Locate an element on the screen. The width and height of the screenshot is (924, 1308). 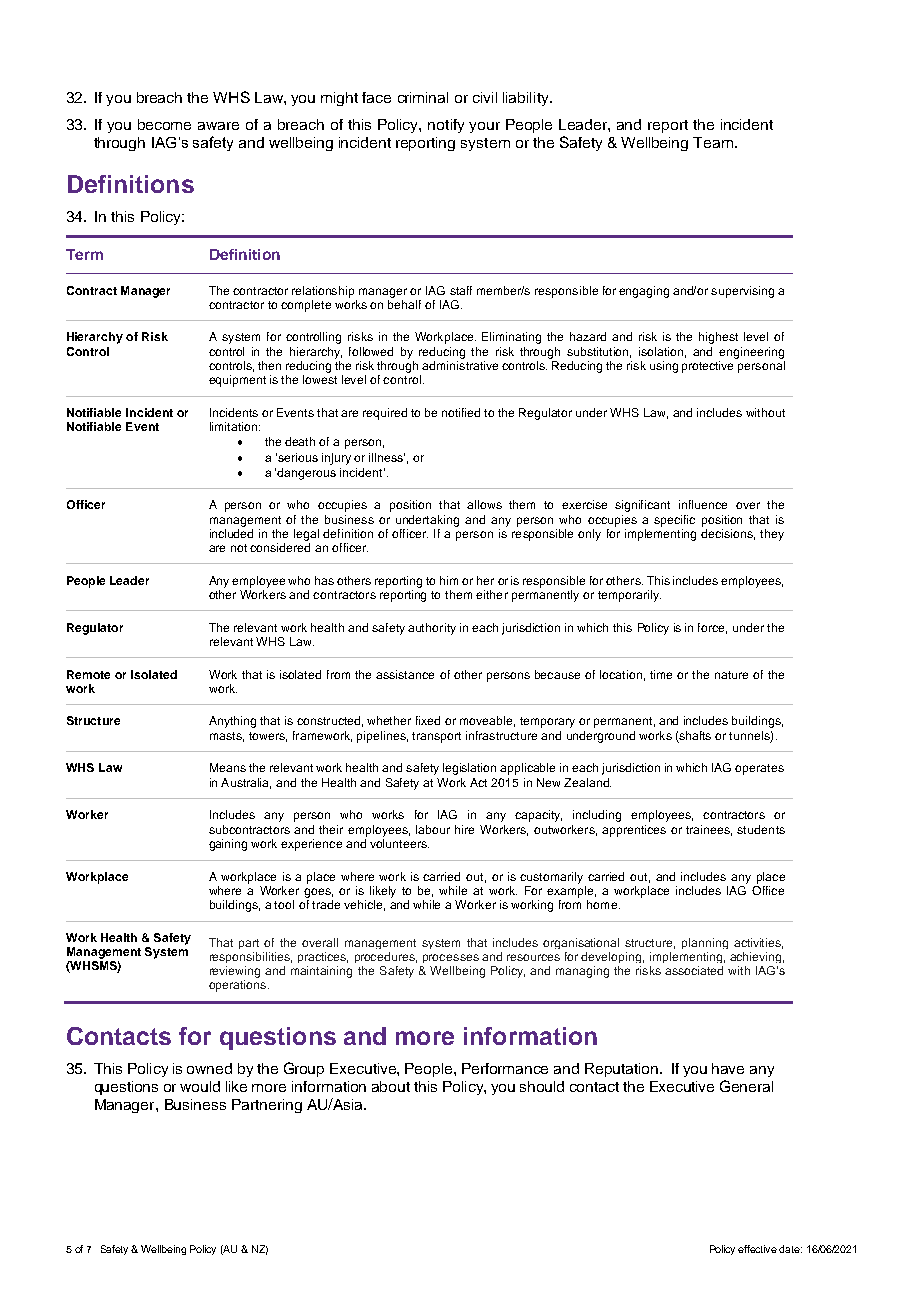
Team is located at coordinates (713, 142).
